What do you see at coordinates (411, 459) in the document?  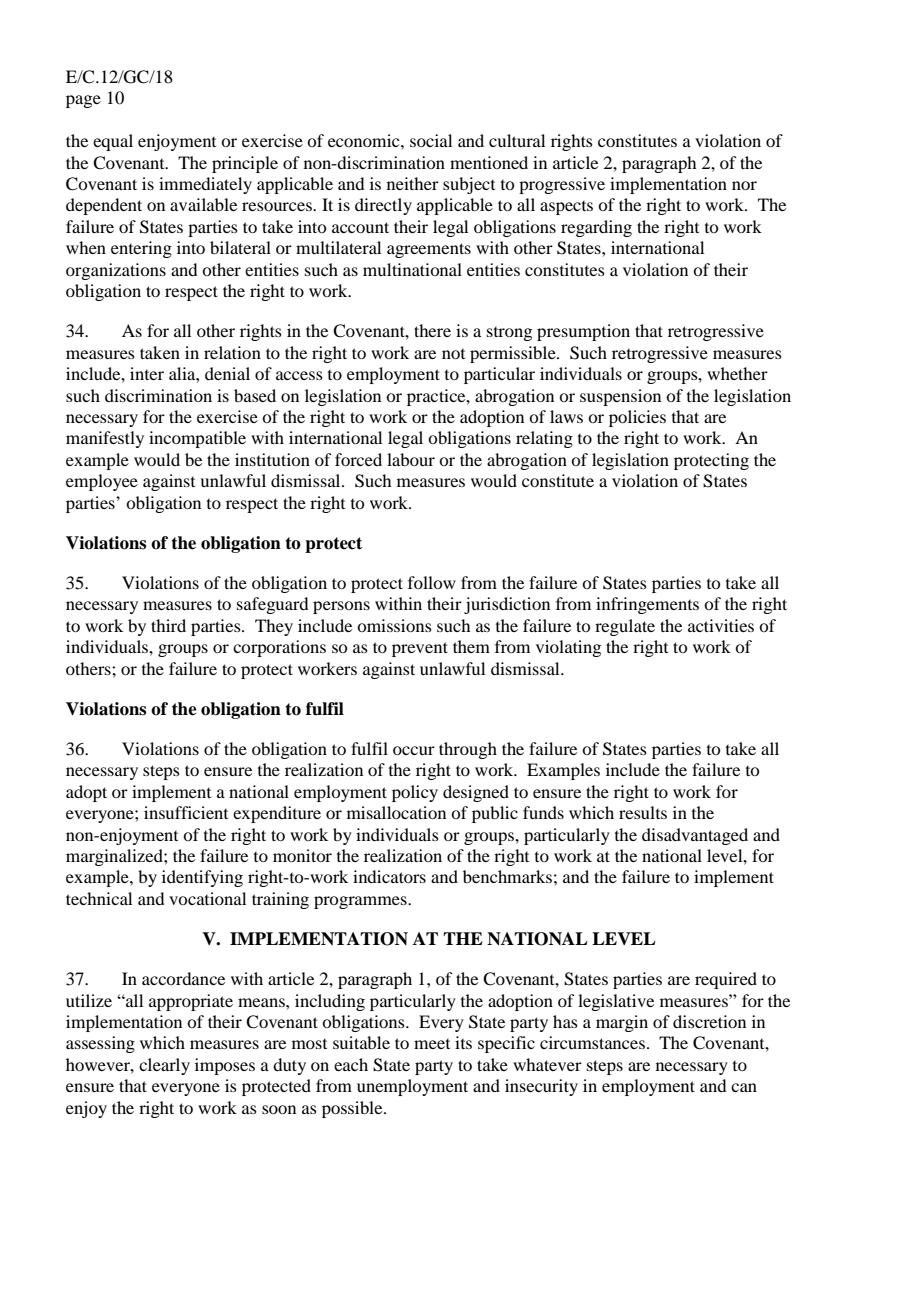 I see `labour` at bounding box center [411, 459].
